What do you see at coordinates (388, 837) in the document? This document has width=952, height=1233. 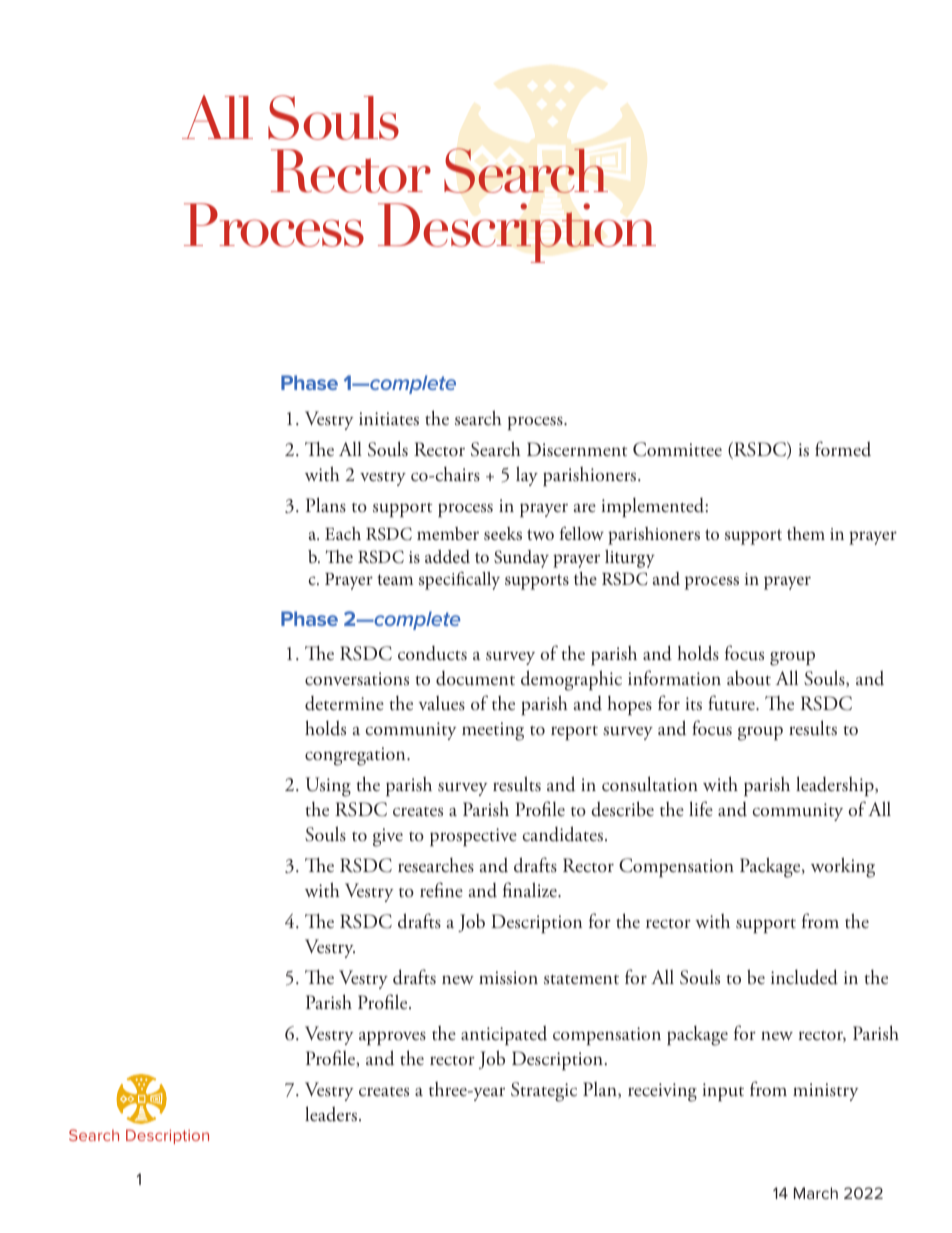 I see `give` at bounding box center [388, 837].
